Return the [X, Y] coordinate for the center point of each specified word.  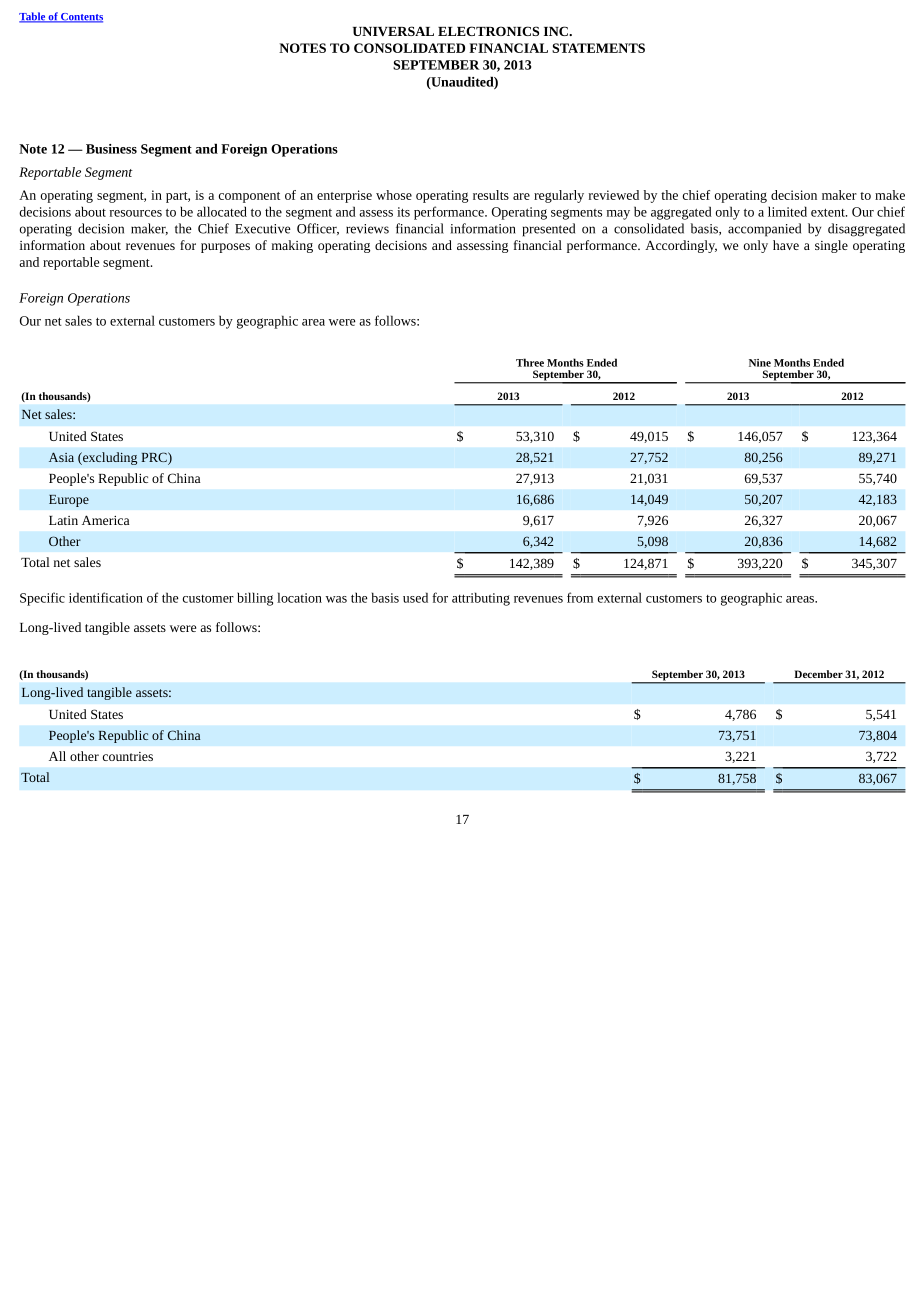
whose [394, 195]
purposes [225, 248]
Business [111, 149]
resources [136, 213]
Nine [760, 363]
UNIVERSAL [393, 31]
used [415, 597]
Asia [61, 457]
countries [128, 756]
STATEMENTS [598, 48]
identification [106, 597]
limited [787, 211]
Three [530, 362]
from [580, 597]
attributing [481, 599]
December [818, 674]
